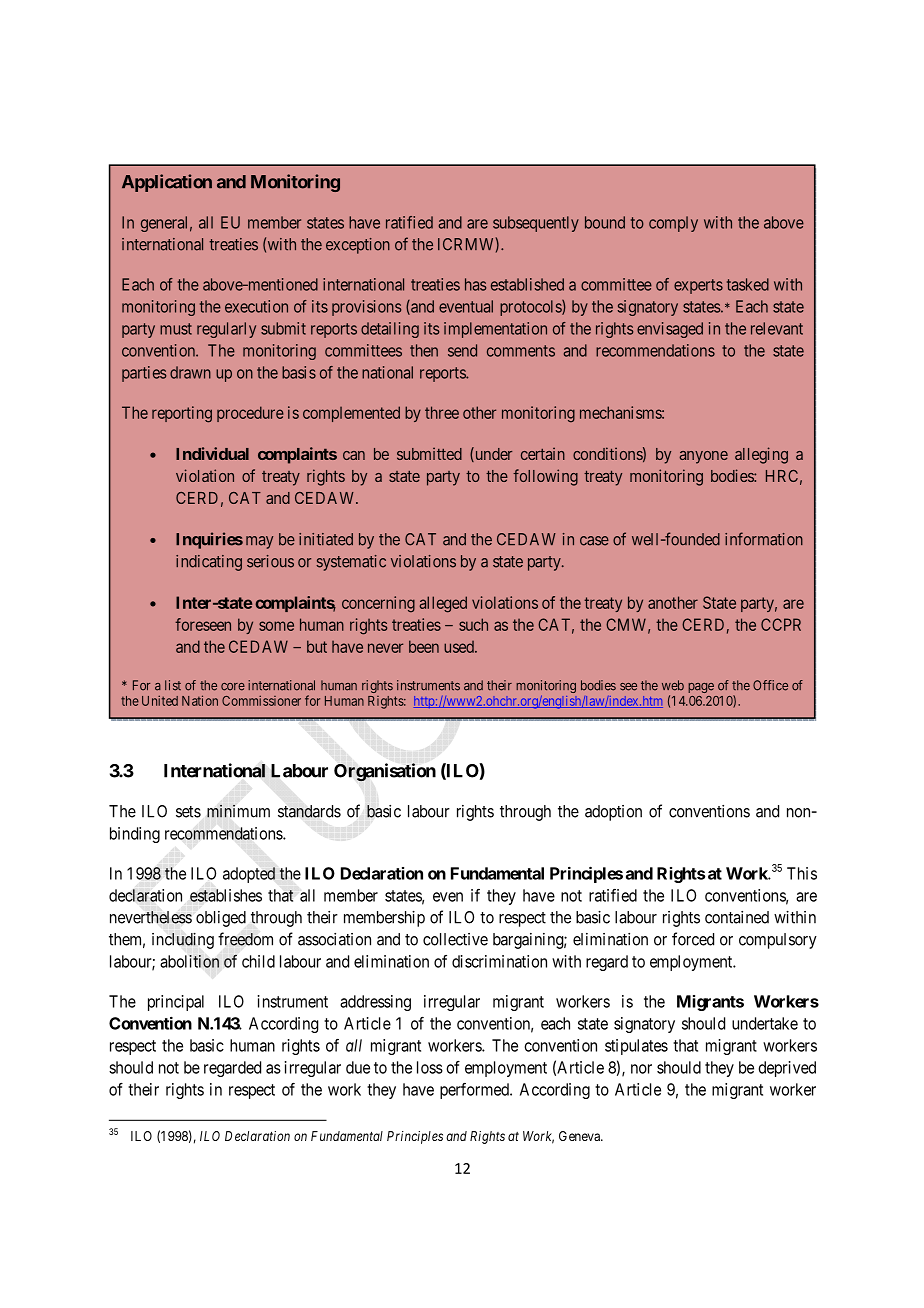  I want to click on Application, so click(167, 183).
